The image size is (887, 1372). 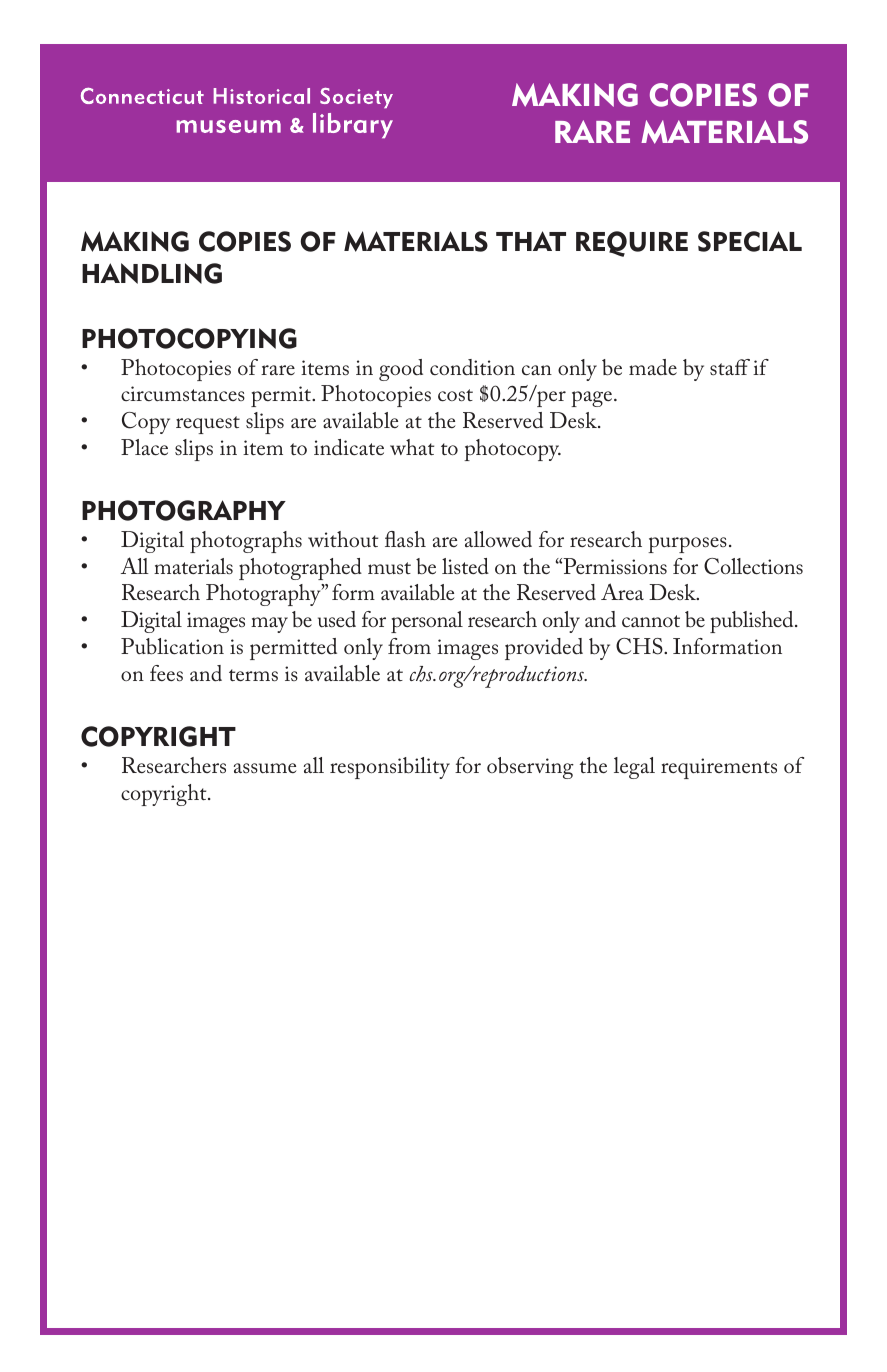 What do you see at coordinates (405, 539) in the page?
I see `flash` at bounding box center [405, 539].
